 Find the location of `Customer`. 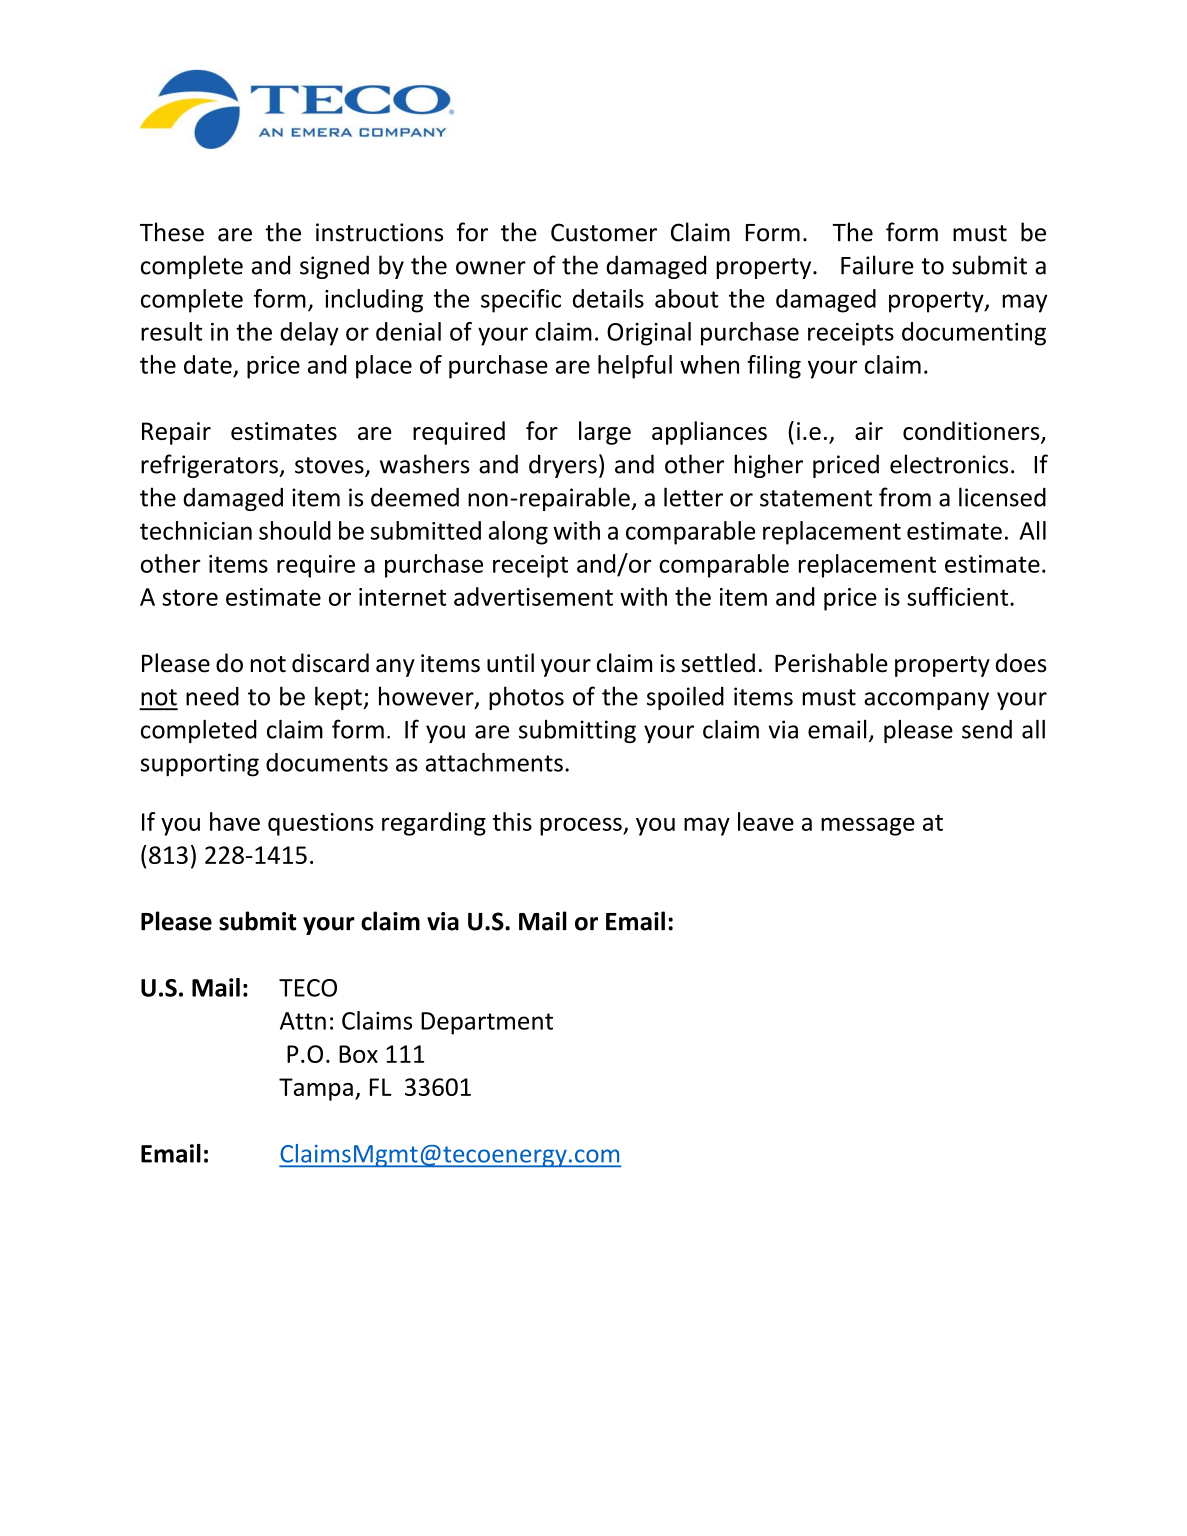

Customer is located at coordinates (604, 232).
